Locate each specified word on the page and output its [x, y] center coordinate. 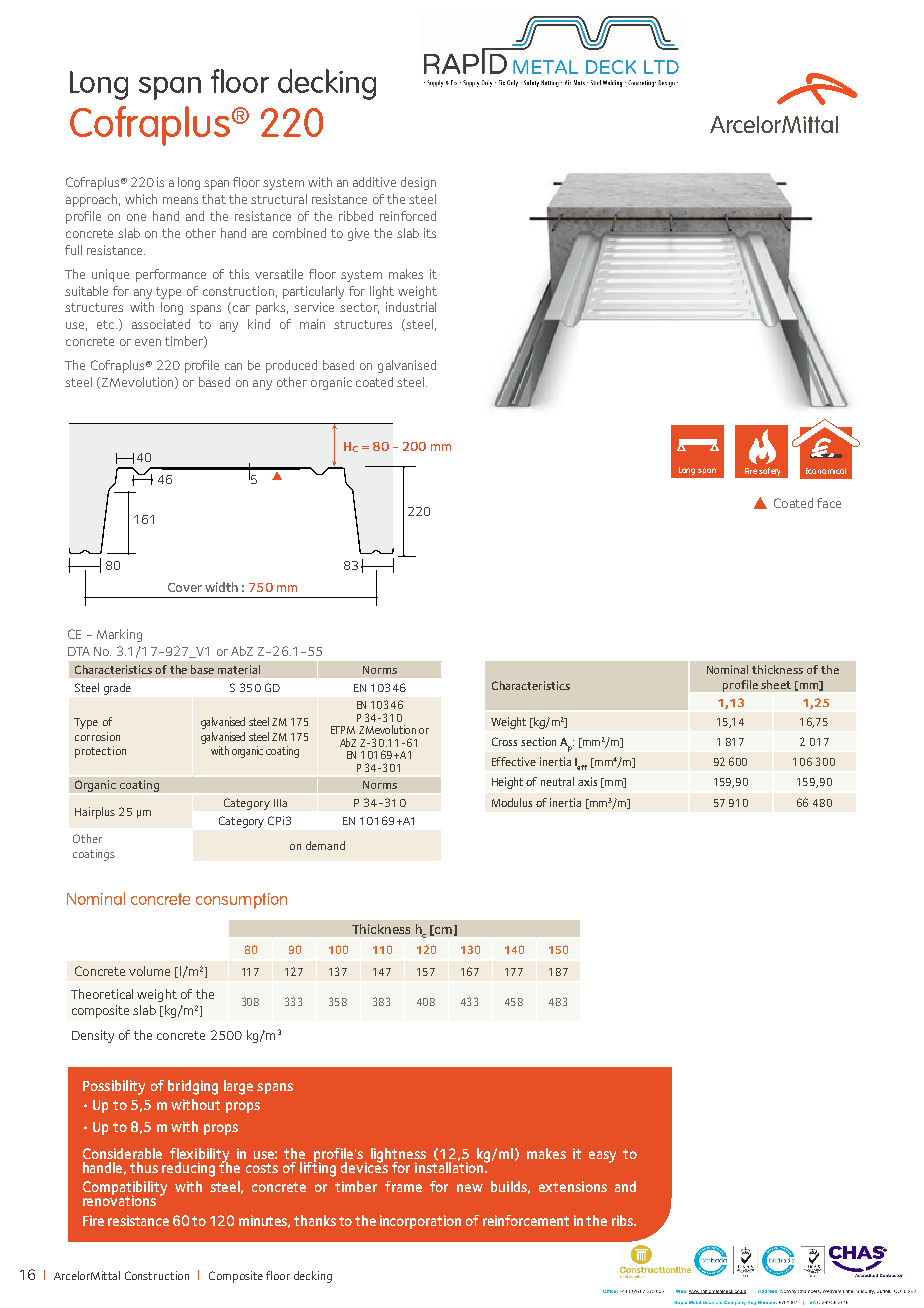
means [180, 200]
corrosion [97, 736]
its [430, 233]
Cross [504, 741]
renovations [119, 1199]
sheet [776, 684]
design [418, 183]
